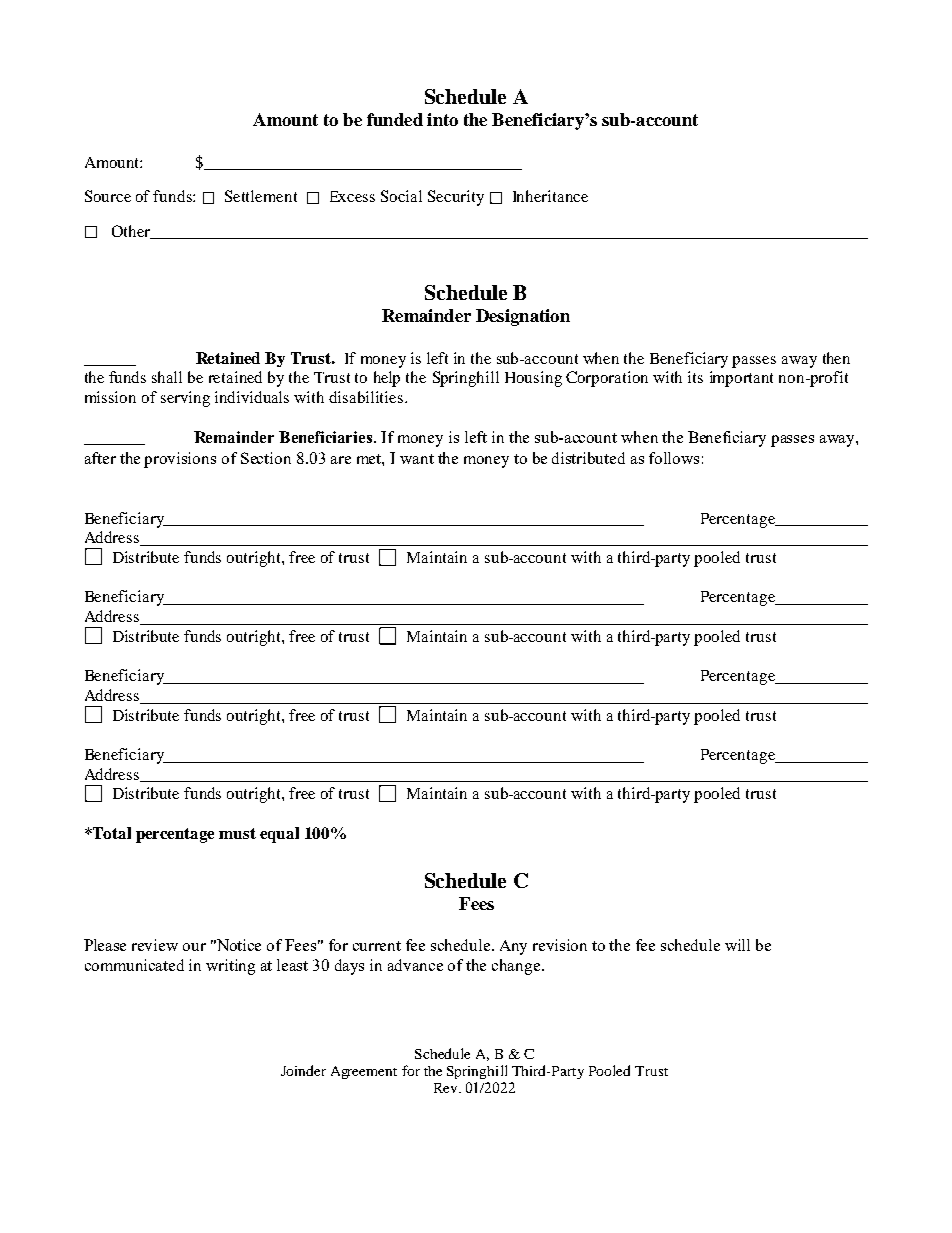  What do you see at coordinates (737, 945) in the screenshot?
I see `will` at bounding box center [737, 945].
